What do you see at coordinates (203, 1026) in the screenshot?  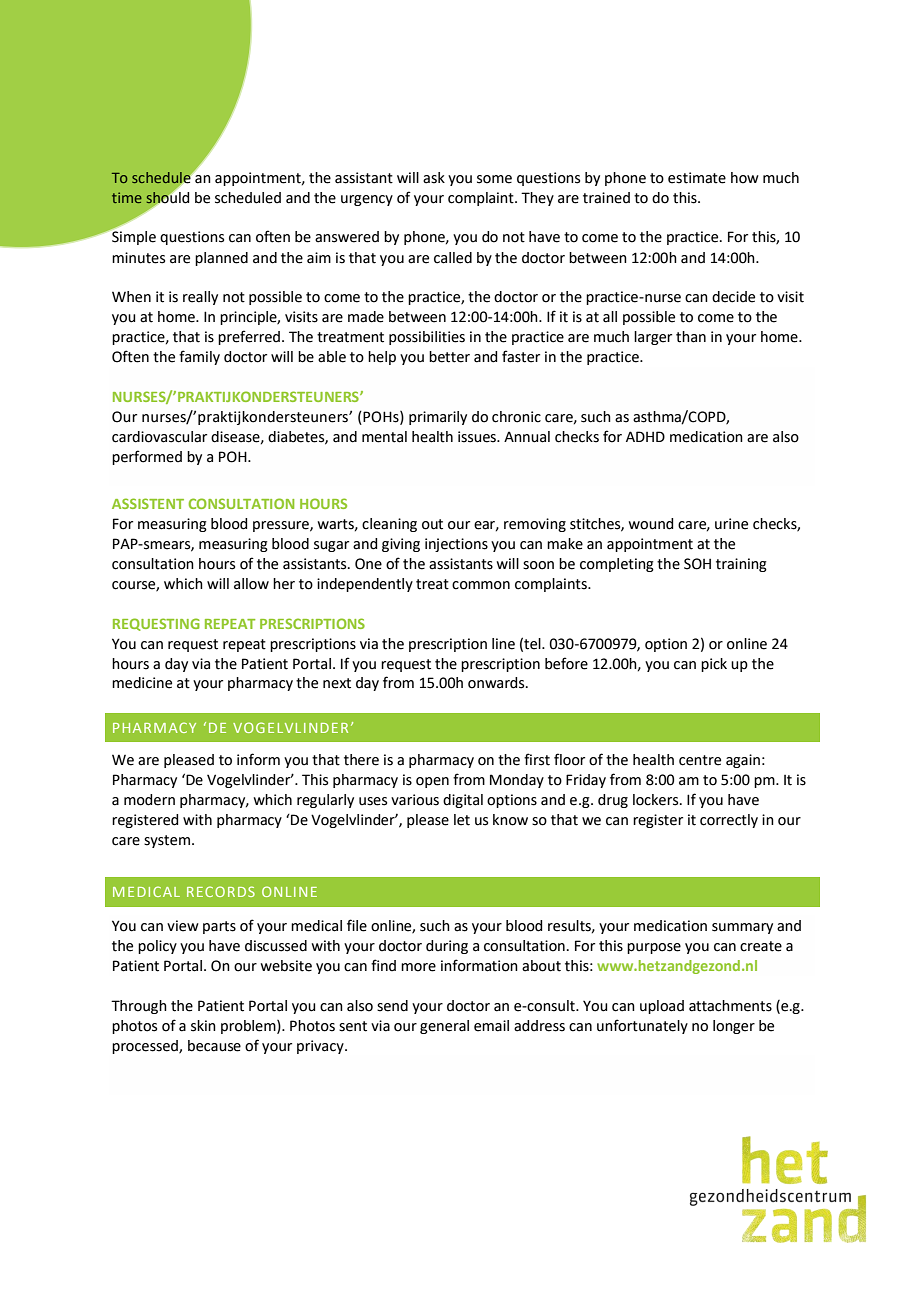 I see `skin` at bounding box center [203, 1026].
